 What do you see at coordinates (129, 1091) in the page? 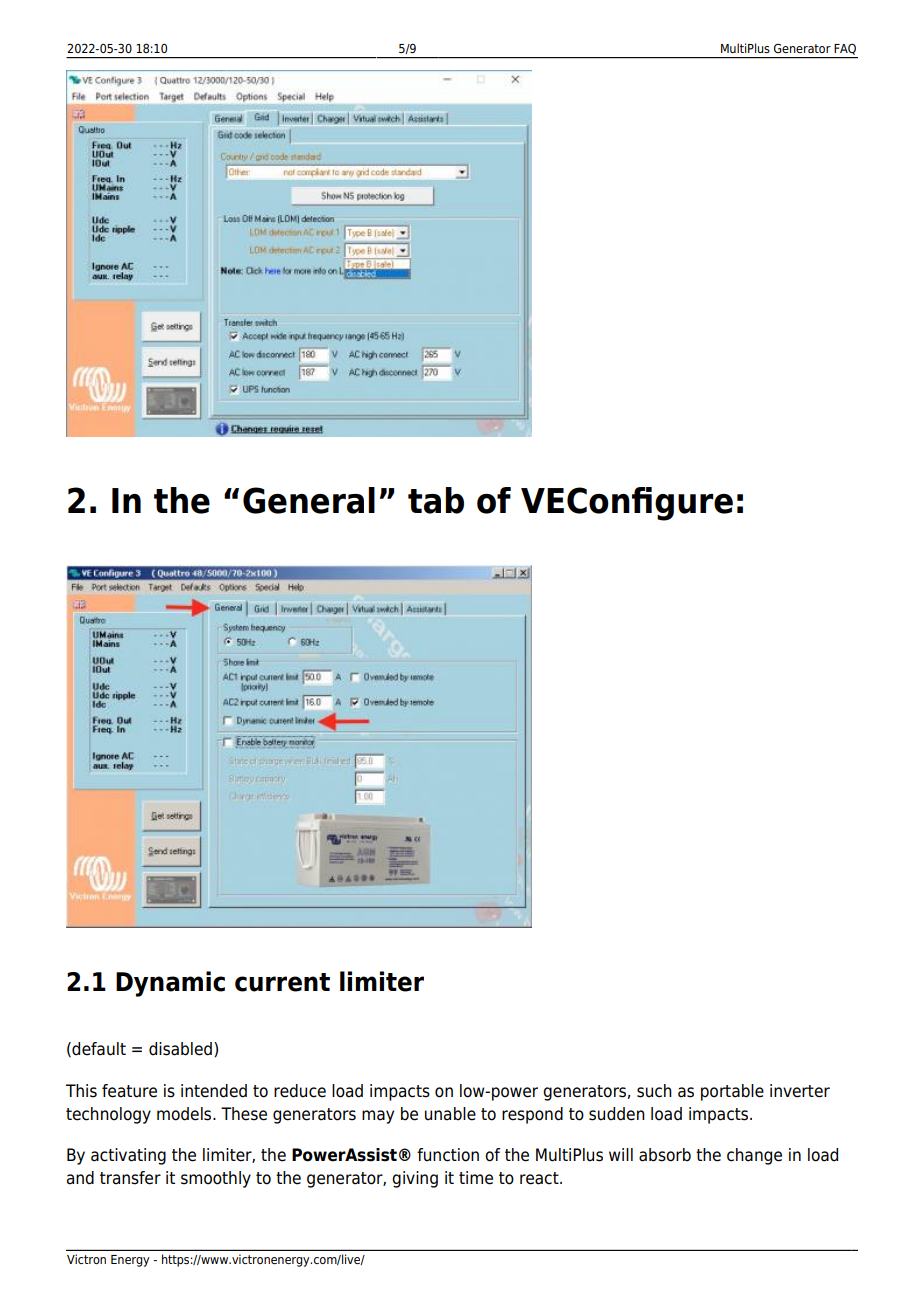
I see `feature` at bounding box center [129, 1091].
